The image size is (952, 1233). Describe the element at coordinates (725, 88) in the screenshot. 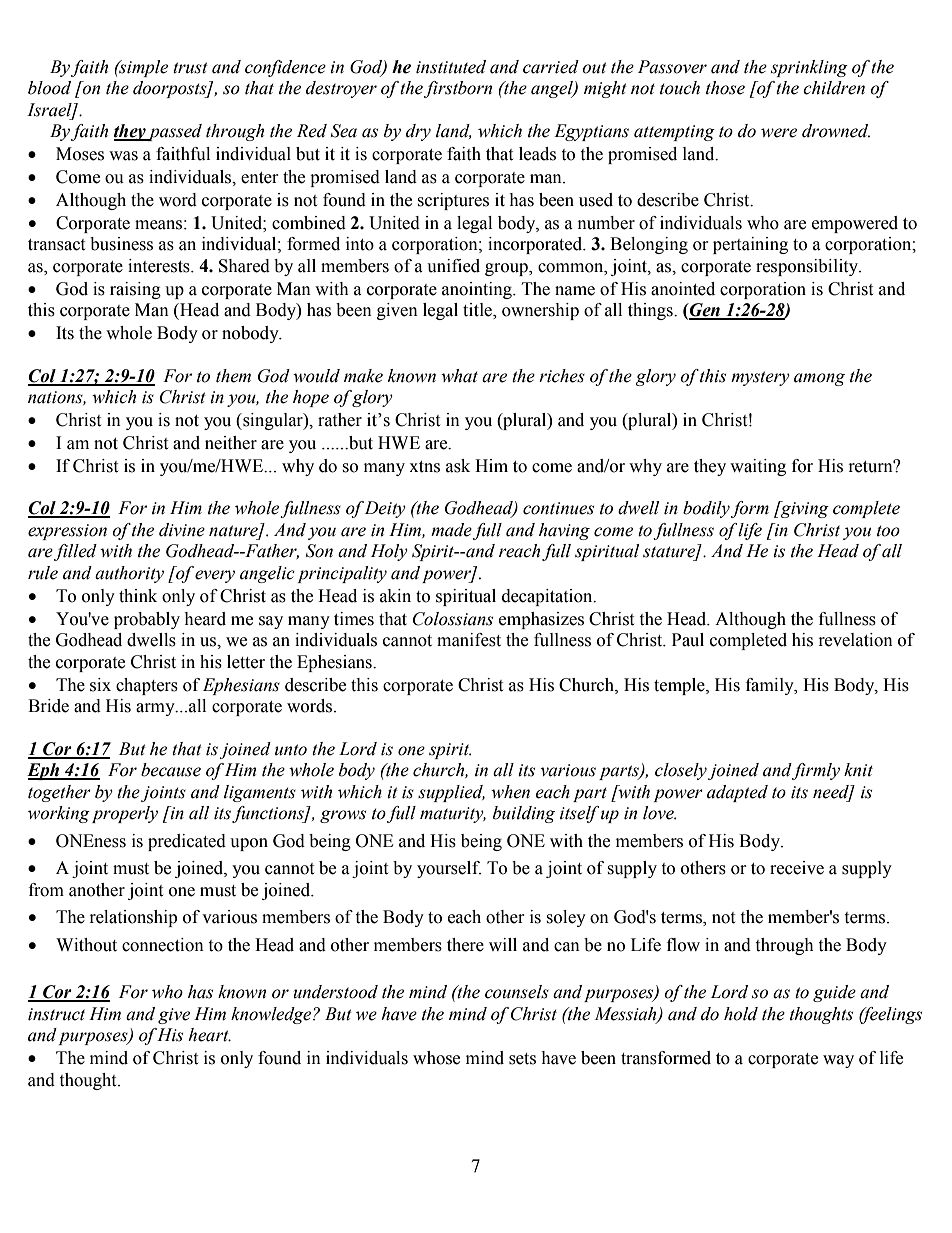

I see `those` at that location.
